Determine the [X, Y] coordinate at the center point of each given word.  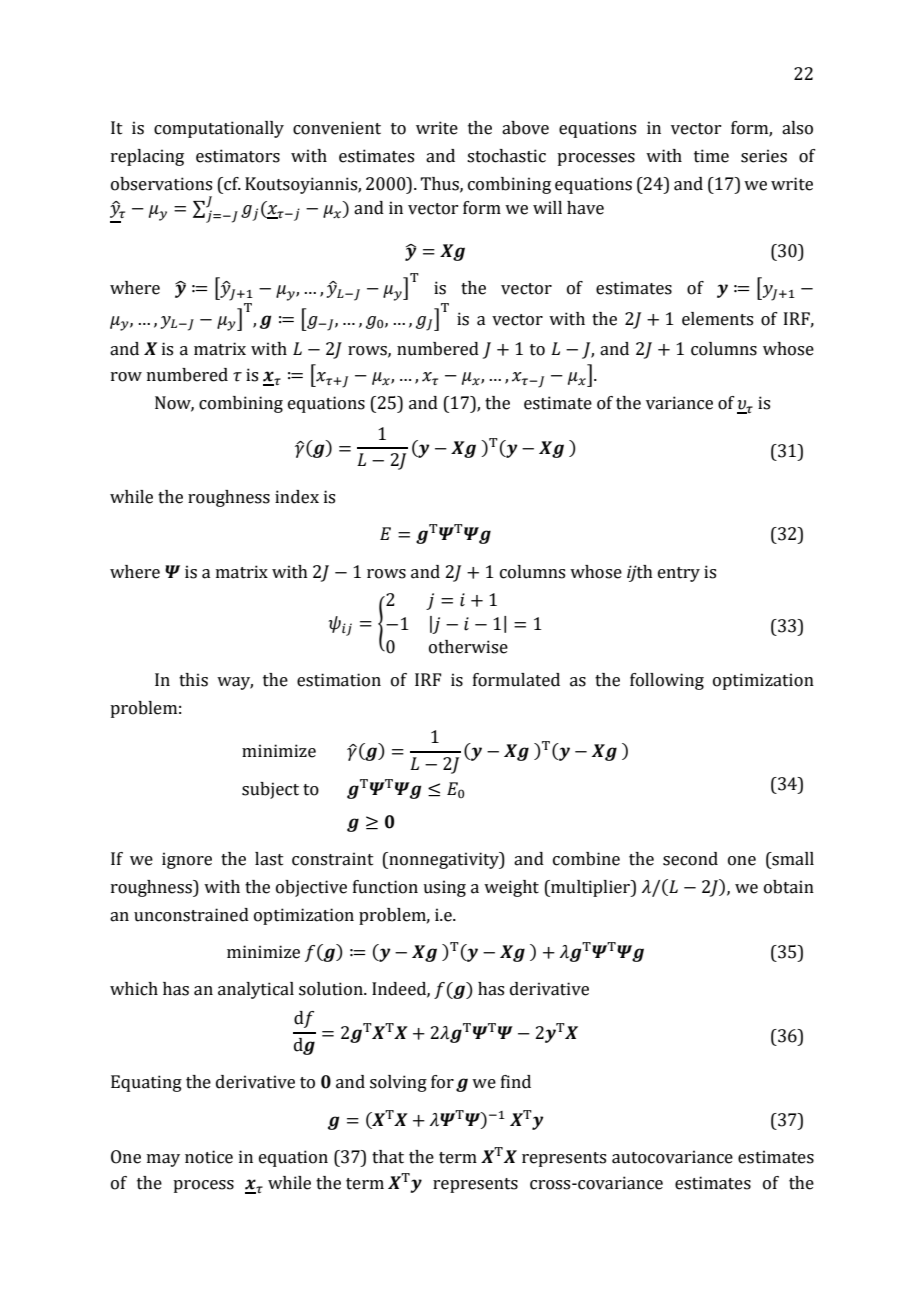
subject [270, 790]
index [297, 497]
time [711, 156]
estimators [238, 156]
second [690, 859]
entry [679, 574]
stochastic [506, 156]
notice [209, 1157]
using [444, 888]
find [516, 1082]
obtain [789, 887]
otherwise [468, 647]
